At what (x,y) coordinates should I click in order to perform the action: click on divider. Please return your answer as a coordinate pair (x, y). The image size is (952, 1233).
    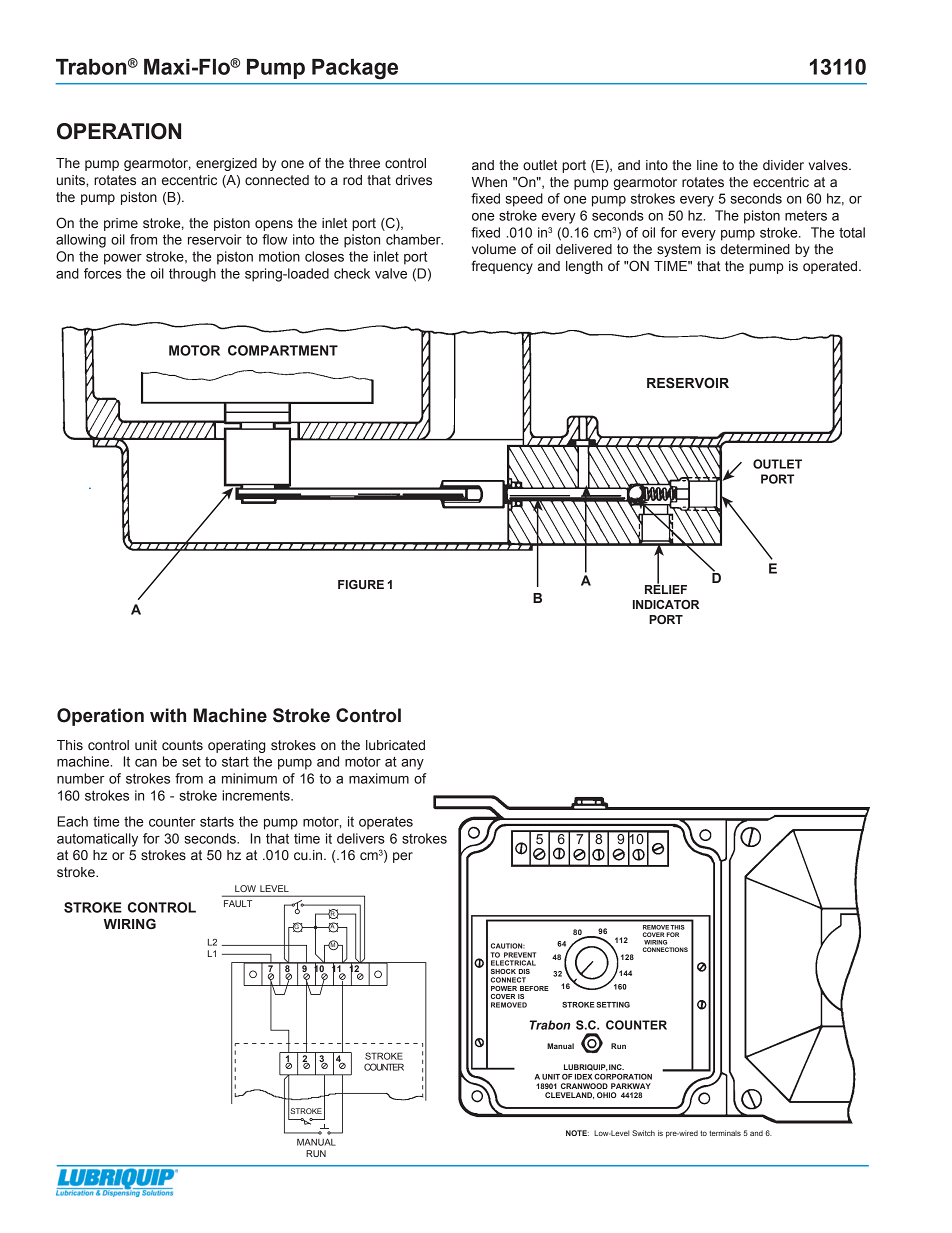
    Looking at the image, I should click on (783, 165).
